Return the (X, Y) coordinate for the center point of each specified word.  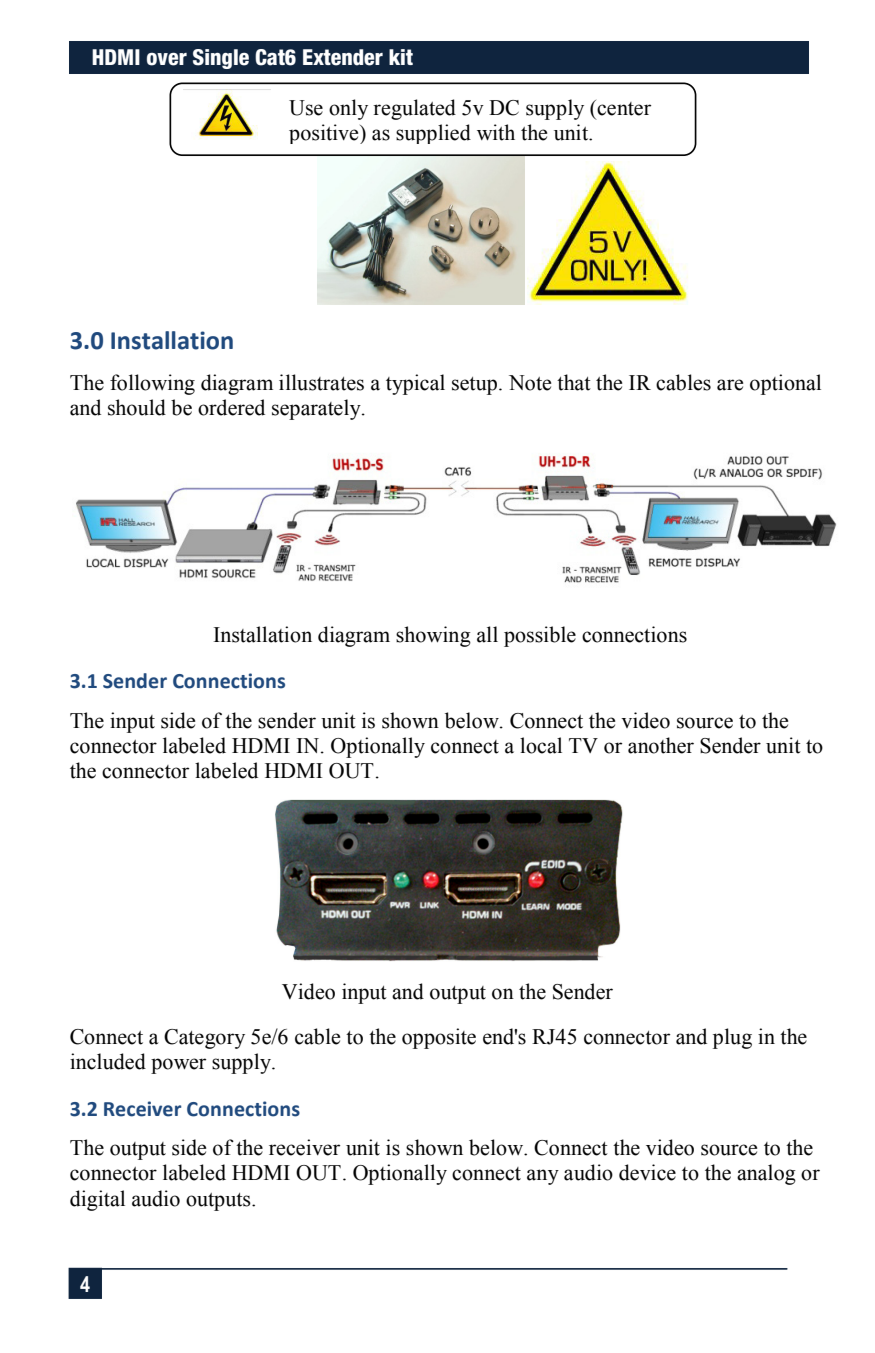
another (661, 745)
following (152, 384)
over (167, 59)
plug (732, 1038)
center (623, 108)
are (730, 385)
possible (540, 636)
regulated (414, 109)
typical (415, 384)
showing (433, 636)
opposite (439, 1038)
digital (97, 1200)
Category (204, 1039)
